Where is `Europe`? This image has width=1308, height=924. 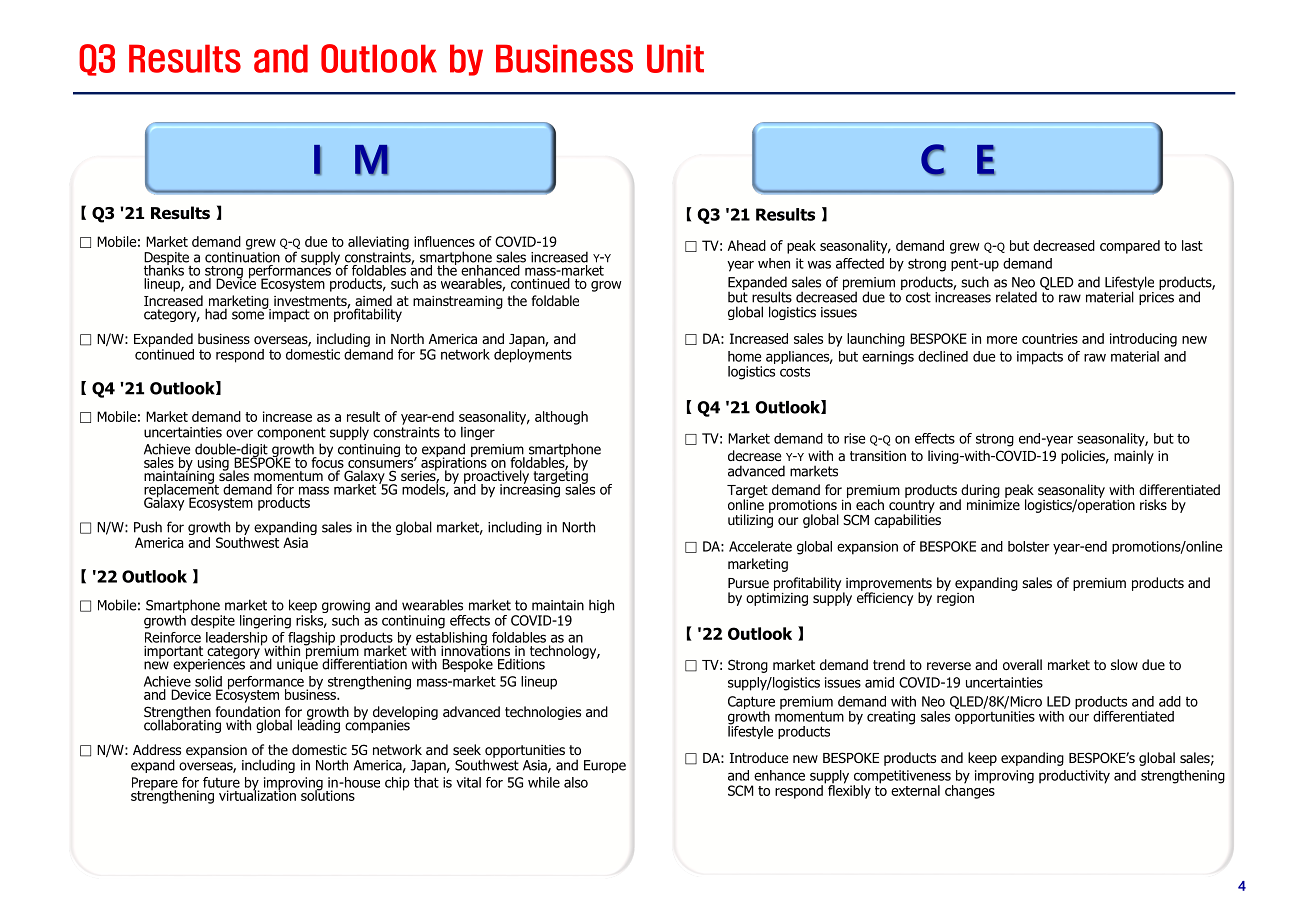 Europe is located at coordinates (605, 766).
